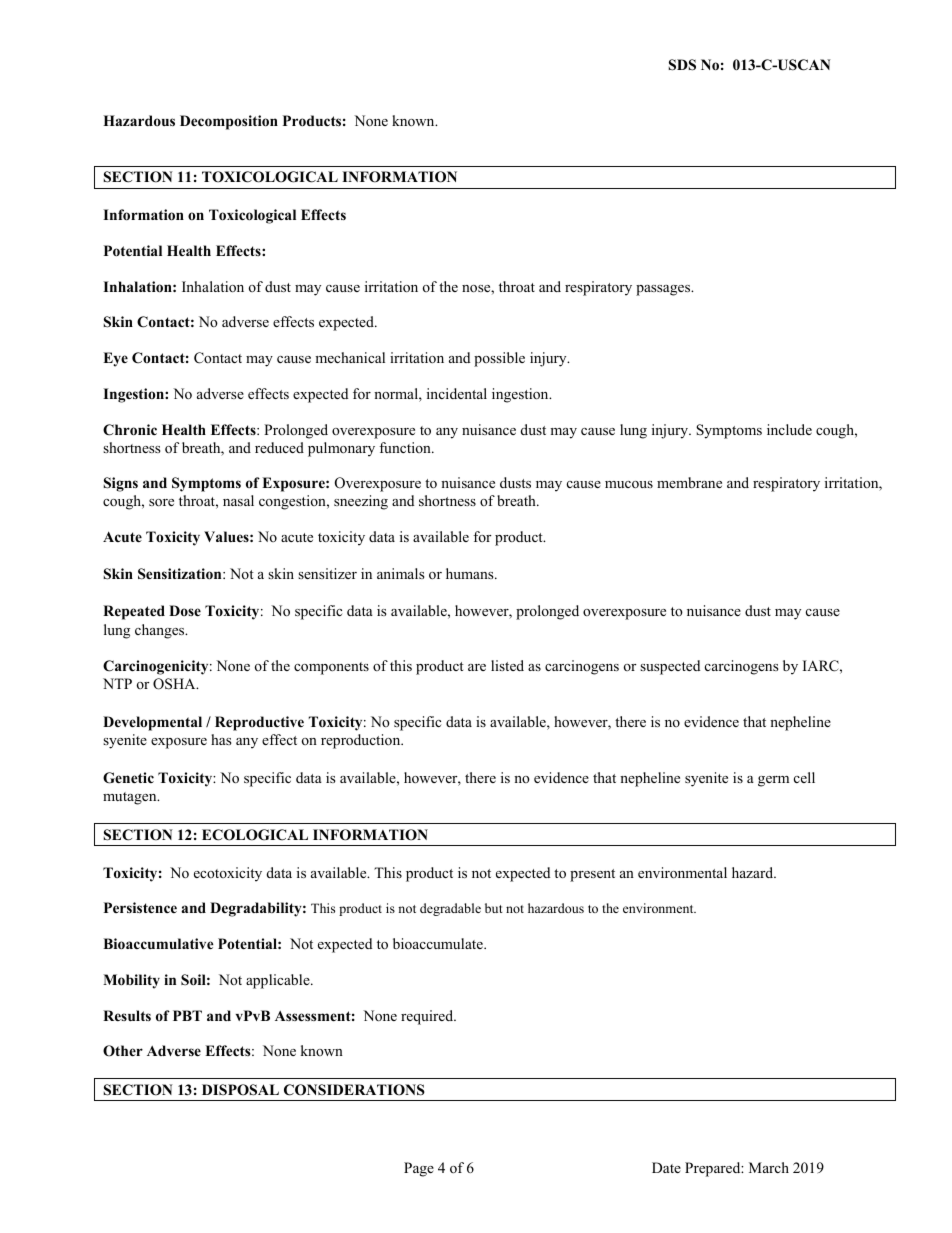  Describe the element at coordinates (240, 1090) in the page. I see `DISPOSAL` at that location.
